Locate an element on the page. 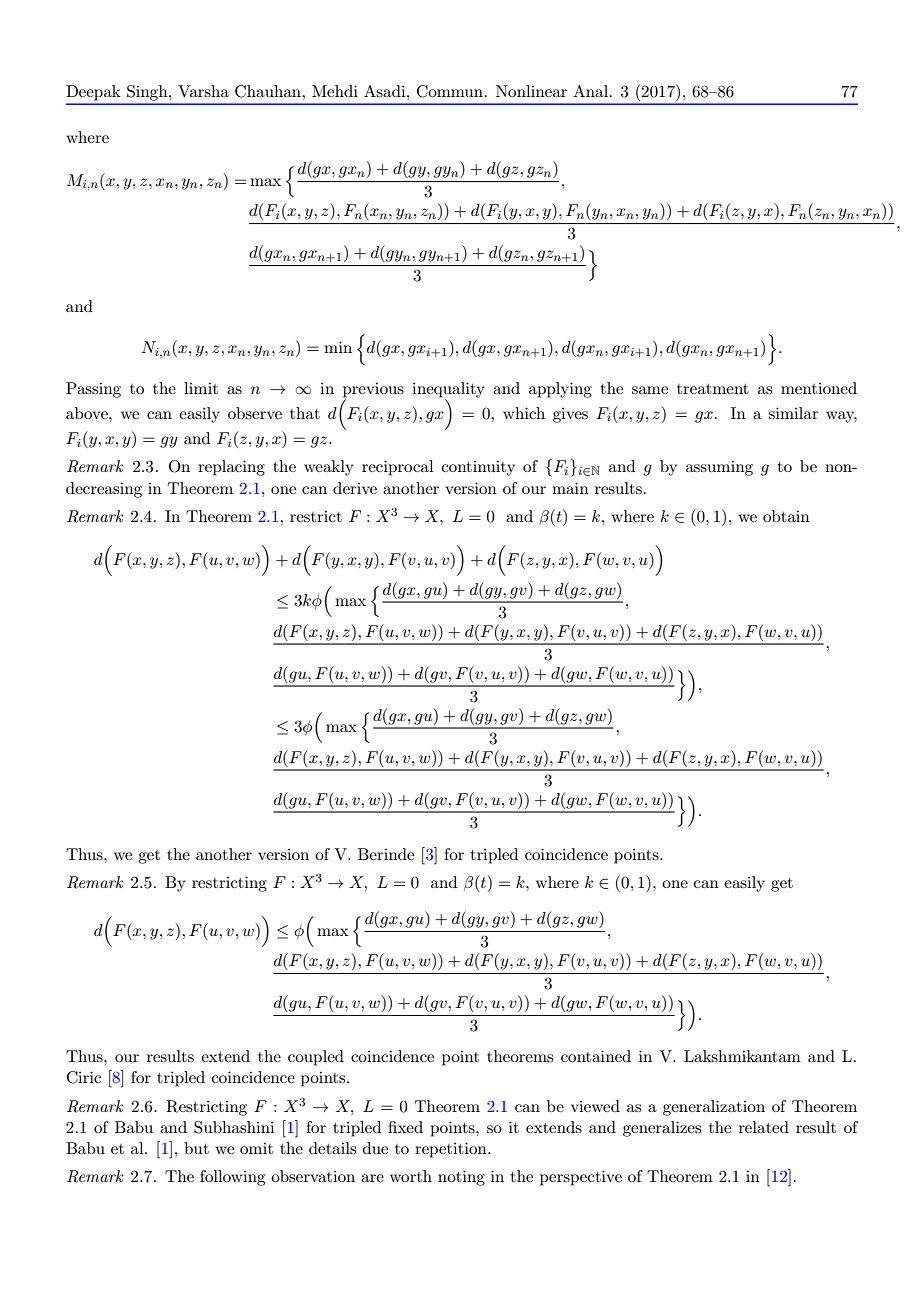  coupled is located at coordinates (316, 1058).
